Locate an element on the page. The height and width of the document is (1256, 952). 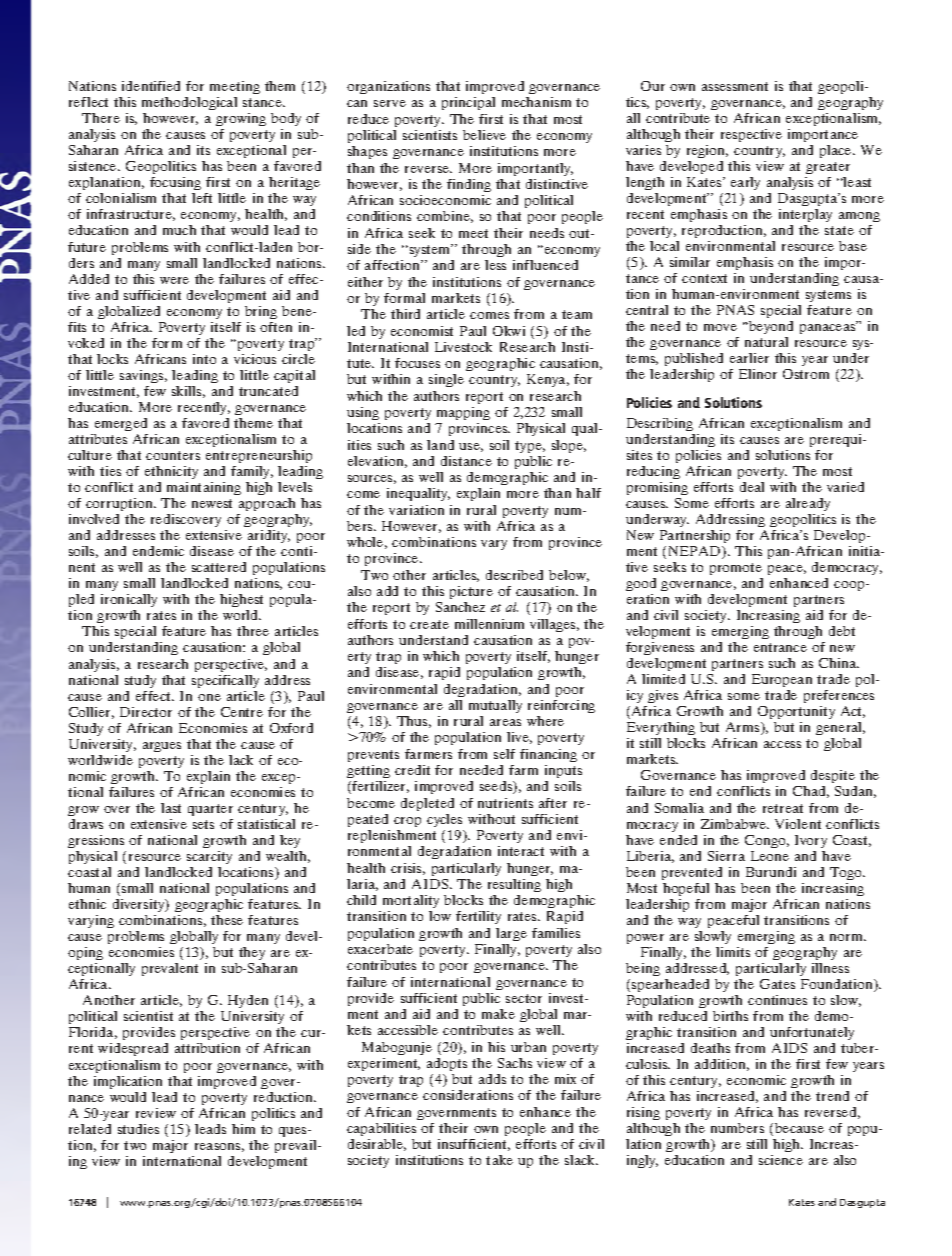
three is located at coordinates (253, 631).
